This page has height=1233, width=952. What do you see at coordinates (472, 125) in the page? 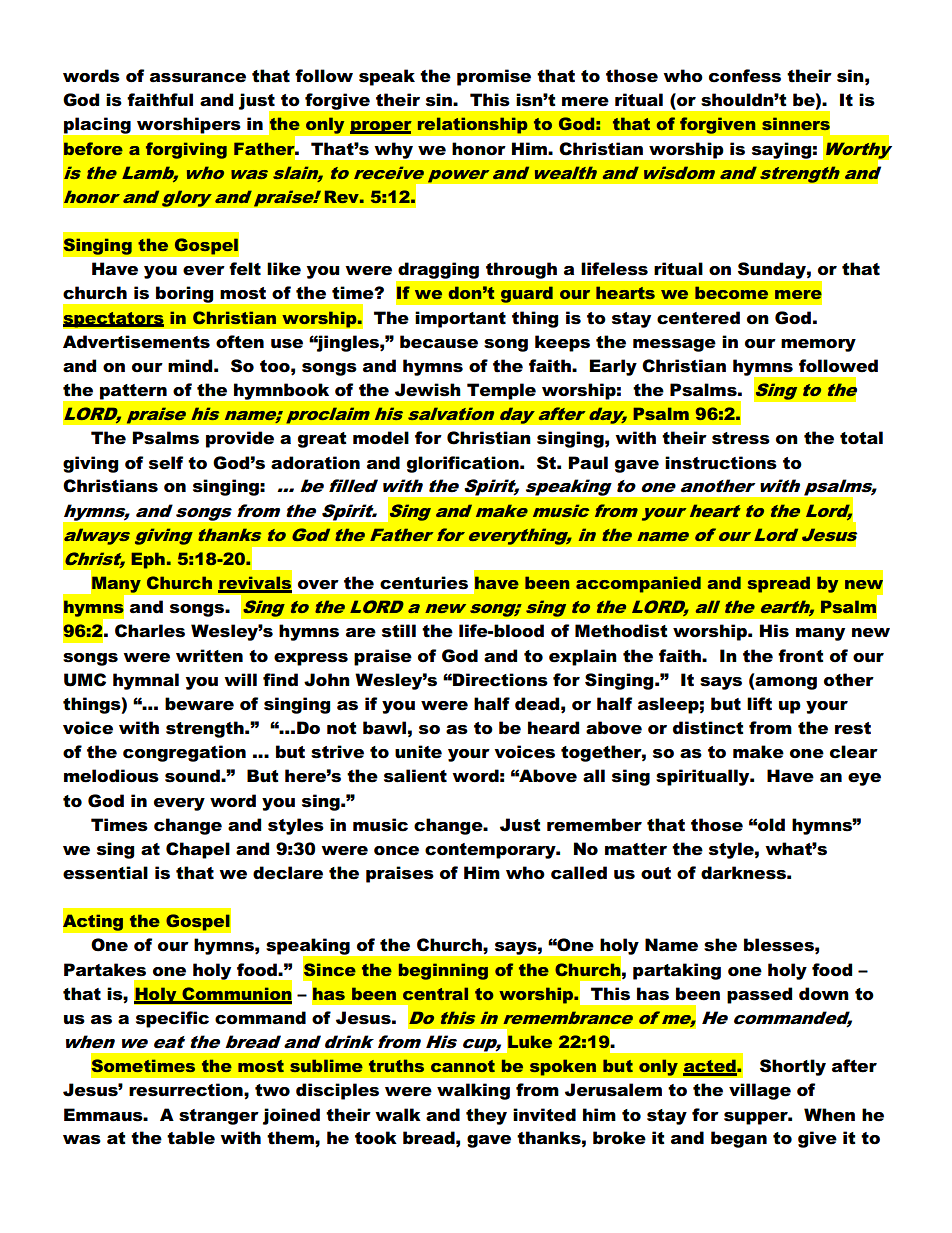
I see `relationship` at bounding box center [472, 125].
